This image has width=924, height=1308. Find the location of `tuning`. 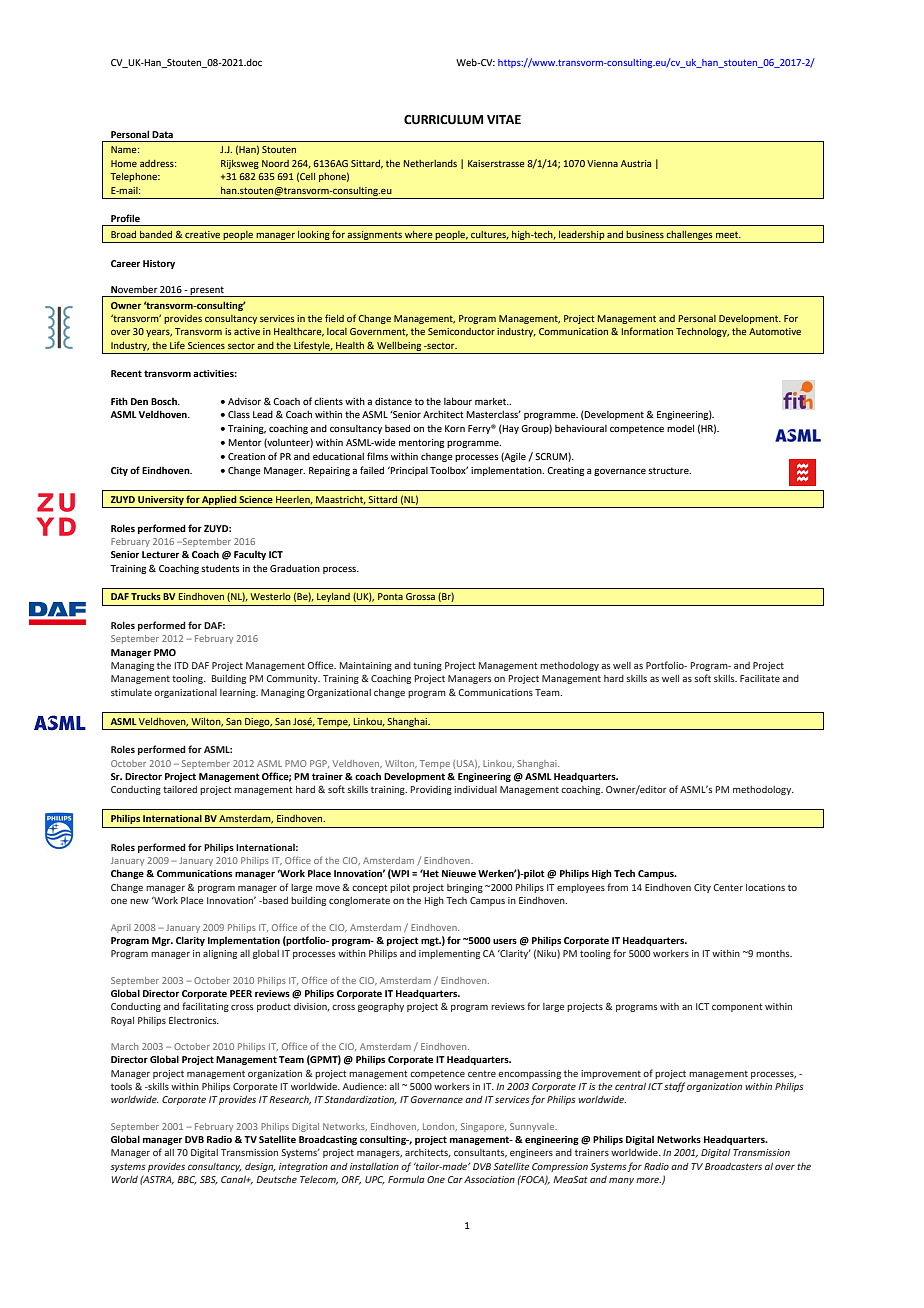

tuning is located at coordinates (427, 666).
